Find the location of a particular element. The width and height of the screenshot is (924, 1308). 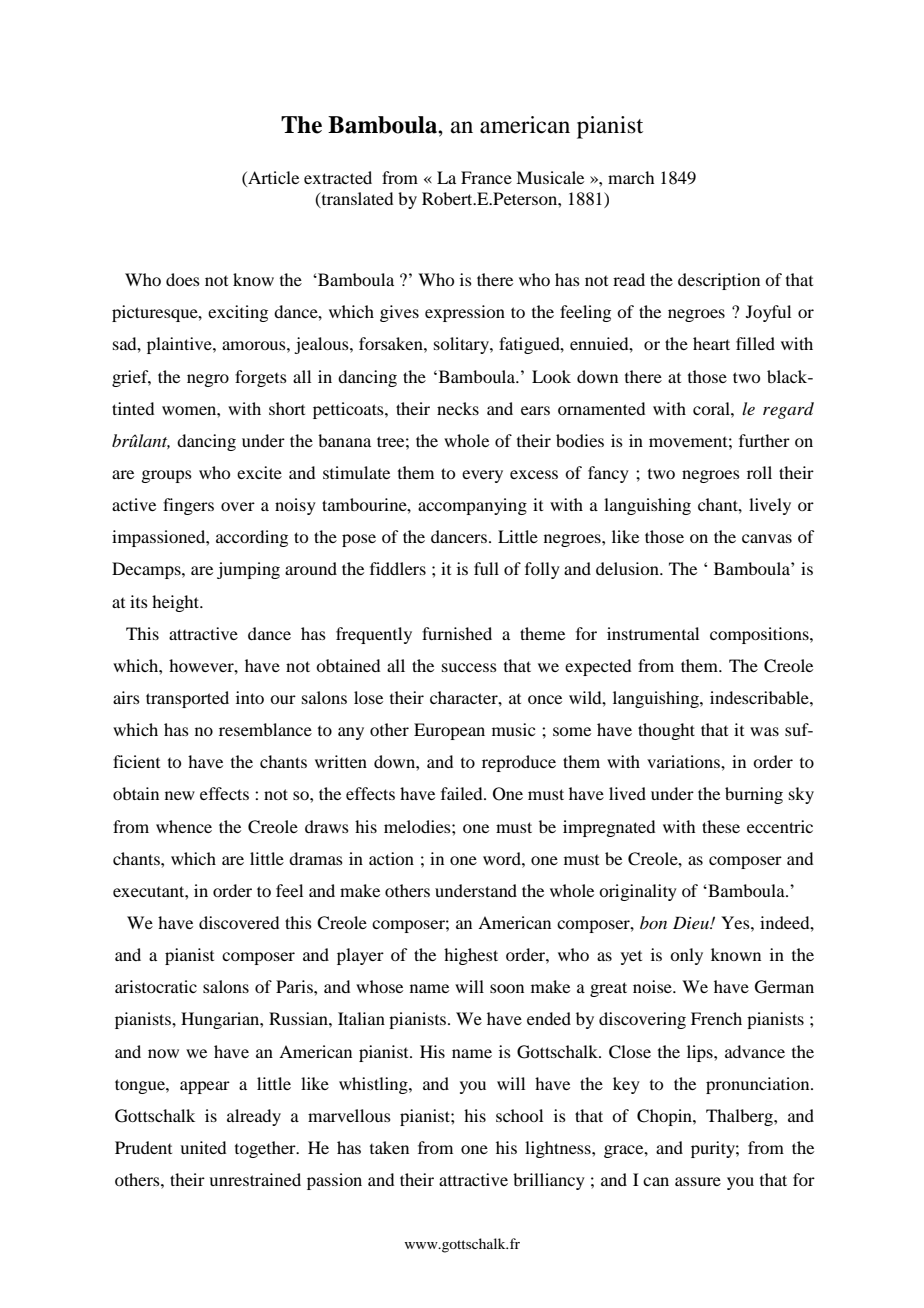

further is located at coordinates (764, 440).
